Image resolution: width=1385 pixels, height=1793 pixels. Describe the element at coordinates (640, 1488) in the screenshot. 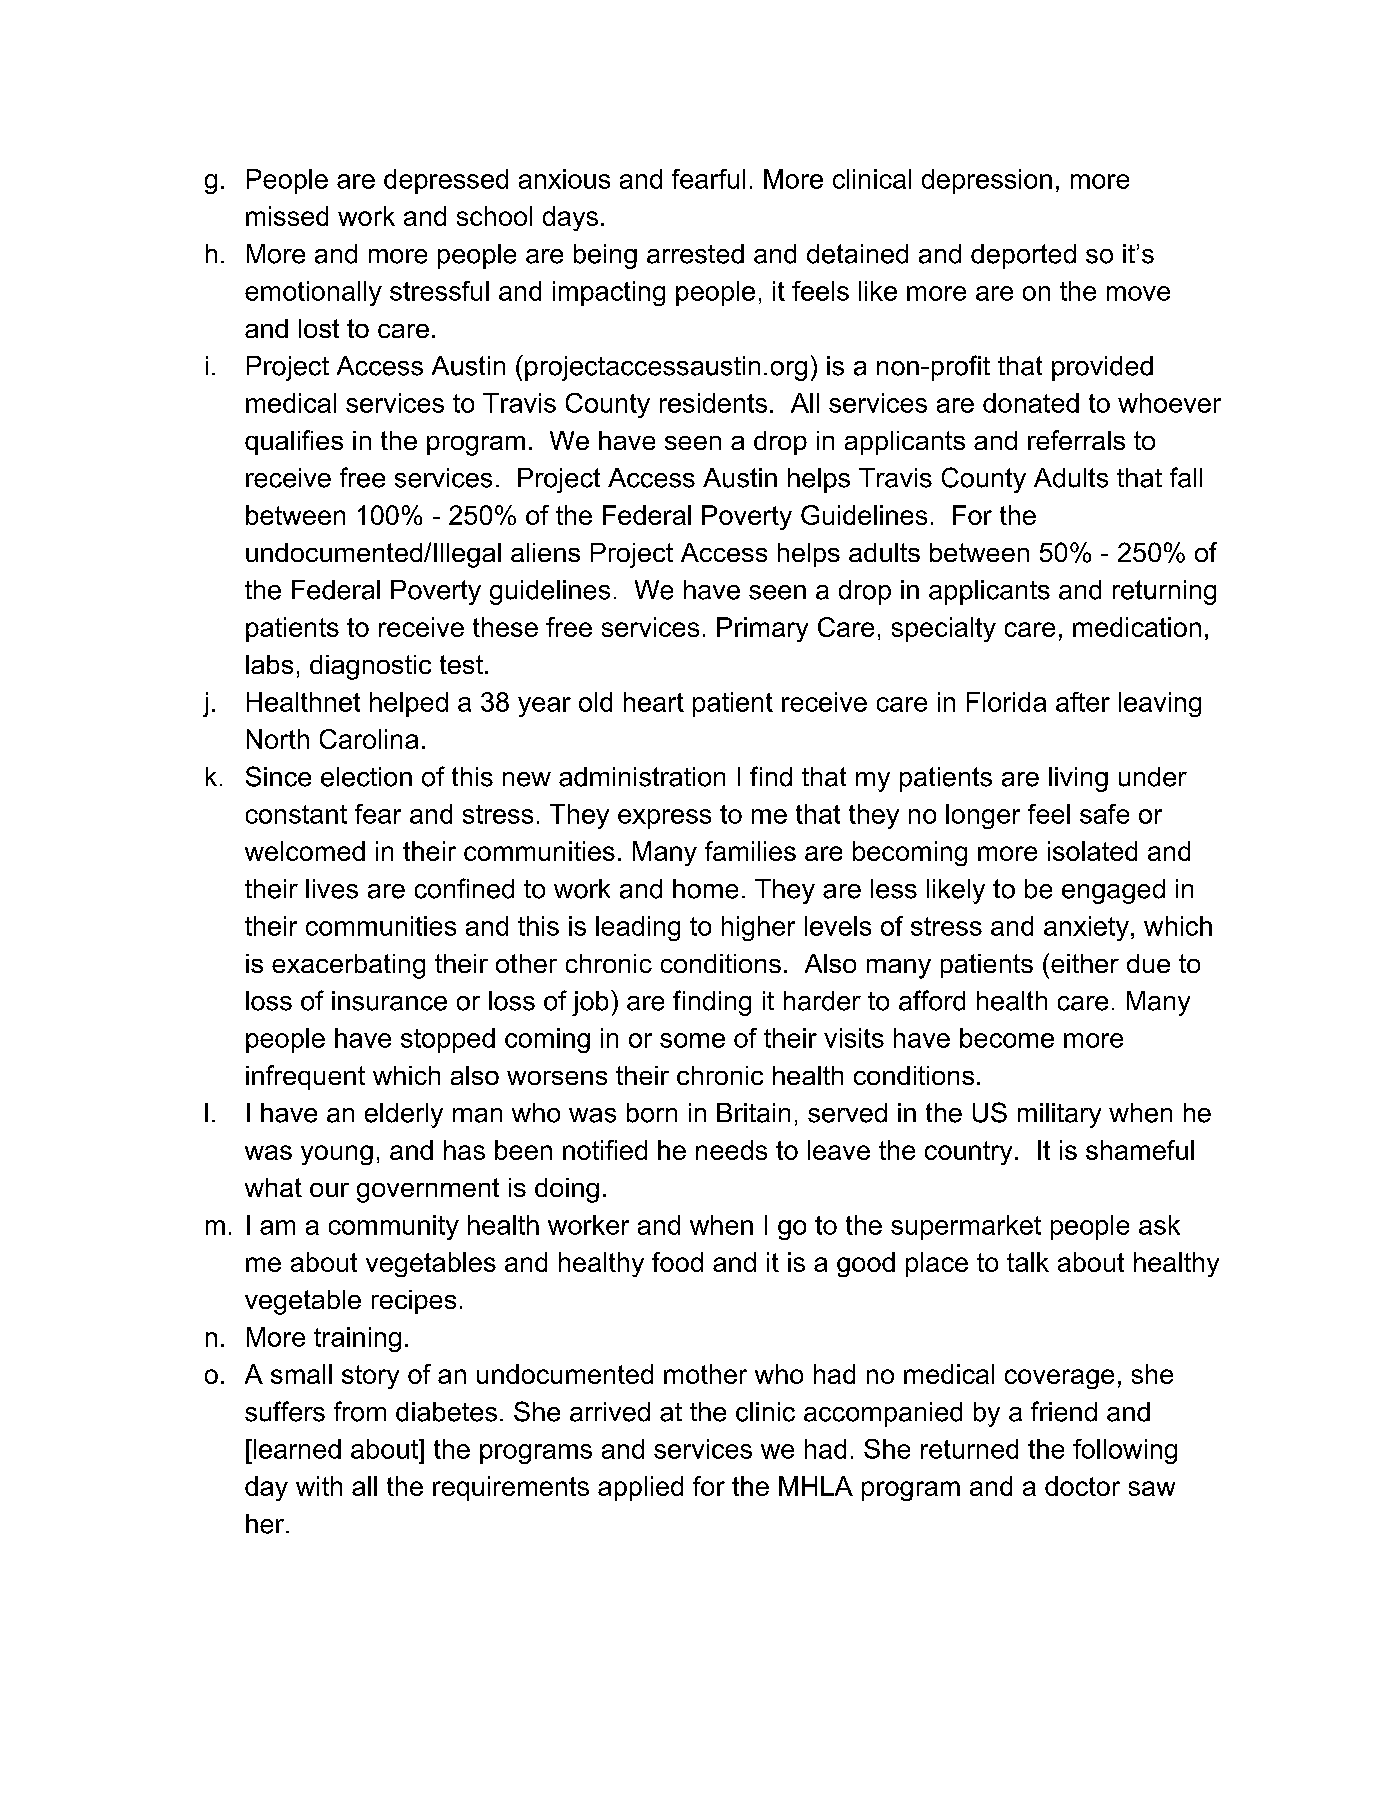

I see `applied` at that location.
